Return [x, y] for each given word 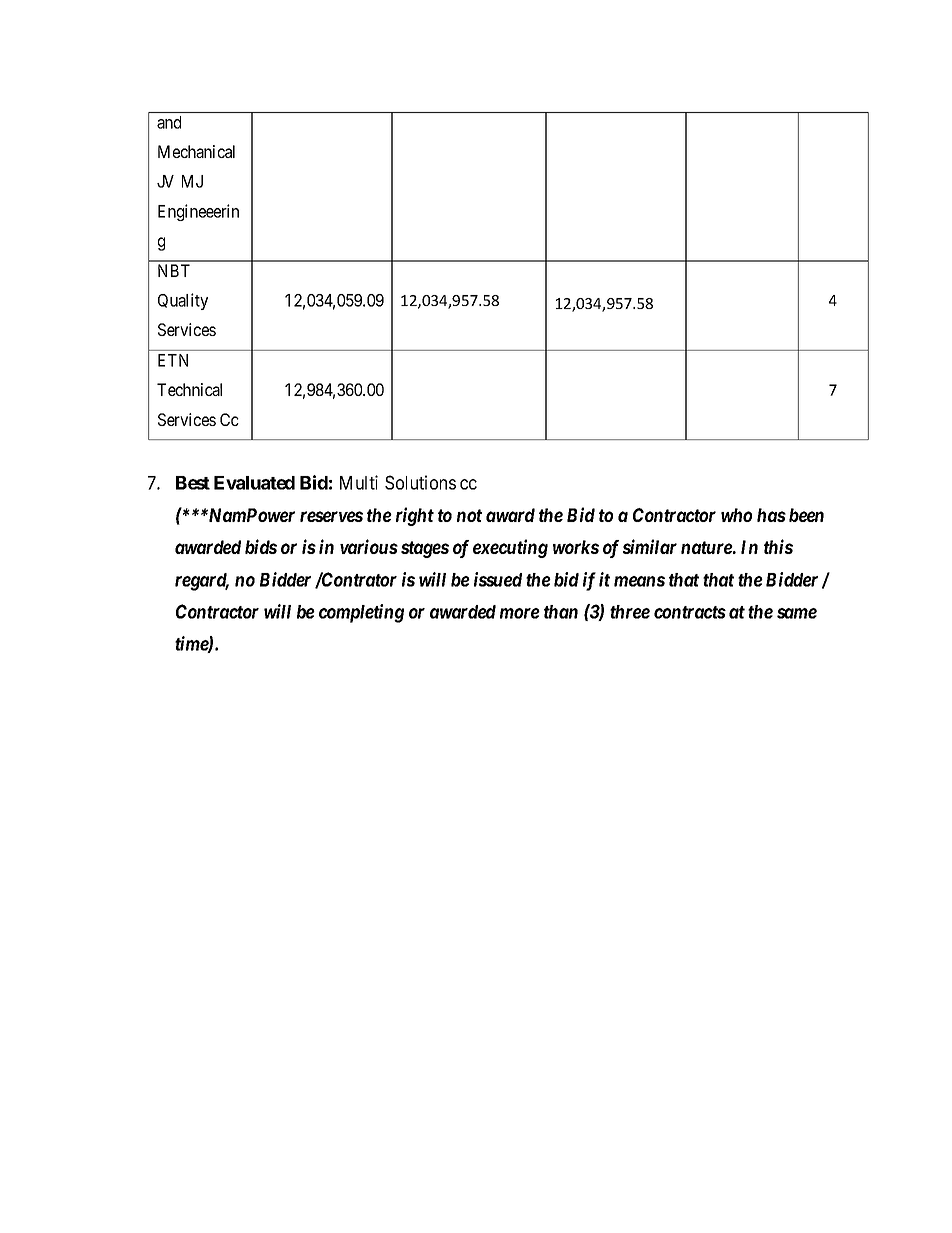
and [169, 122]
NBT [174, 270]
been [806, 515]
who [736, 515]
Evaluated [254, 483]
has [771, 515]
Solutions [420, 482]
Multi [359, 482]
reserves [331, 516]
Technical [189, 389]
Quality [183, 301]
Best [193, 483]
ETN [173, 360]
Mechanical [196, 151]
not [469, 515]
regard [202, 582]
